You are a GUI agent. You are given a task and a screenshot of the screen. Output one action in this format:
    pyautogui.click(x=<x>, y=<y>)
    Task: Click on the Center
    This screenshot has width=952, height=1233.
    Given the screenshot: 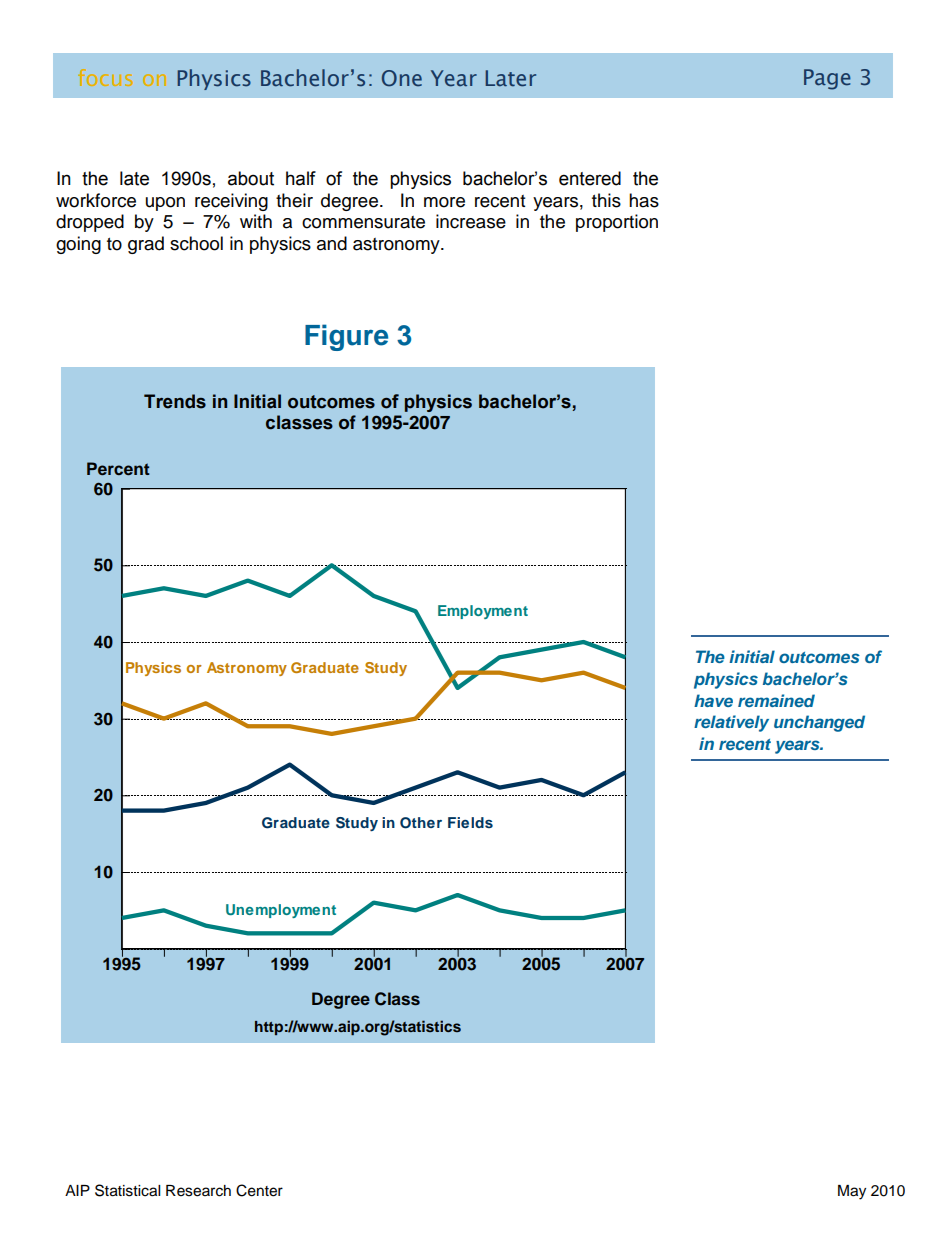 What is the action you would take?
    pyautogui.click(x=259, y=1190)
